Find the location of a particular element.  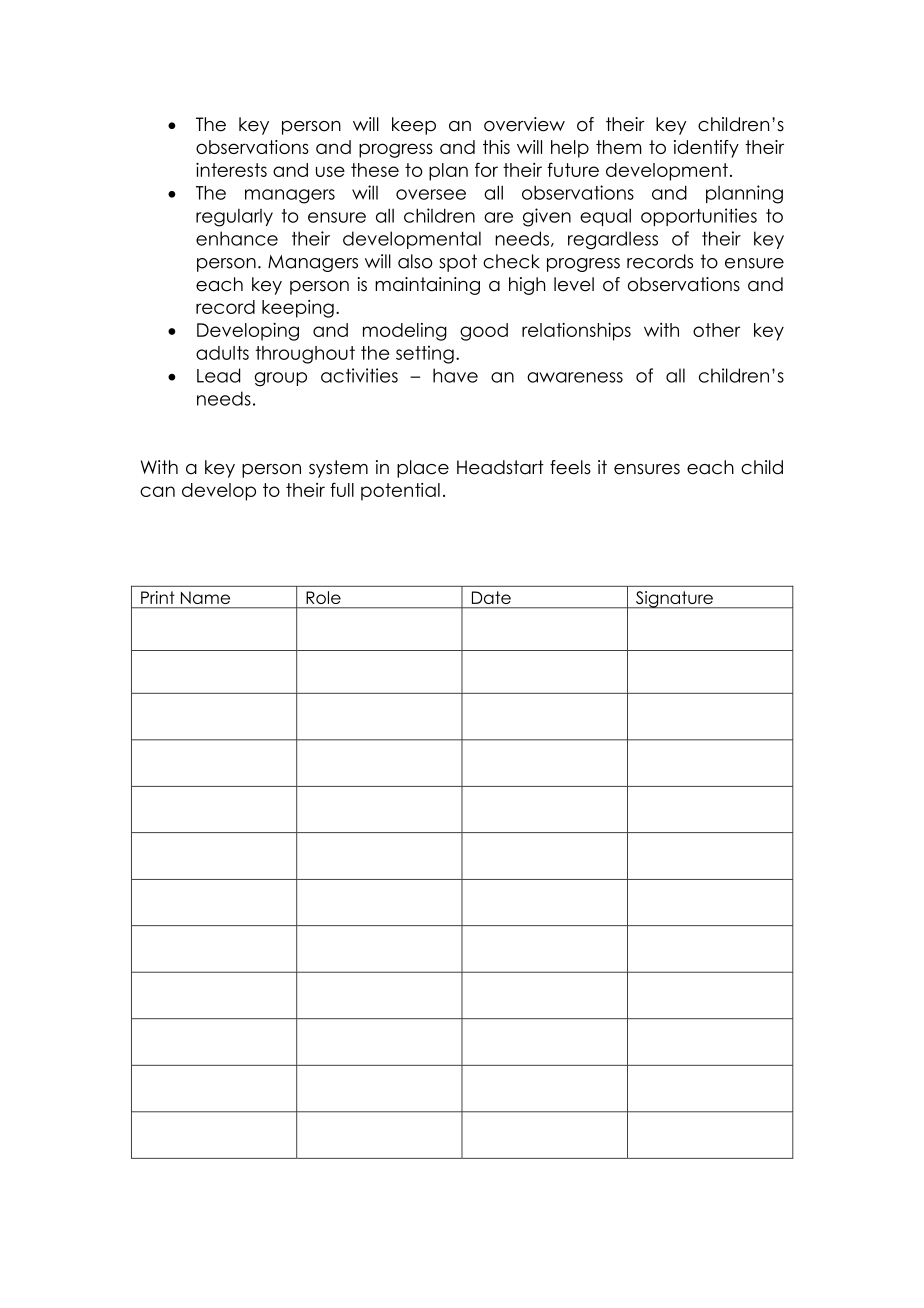

Name is located at coordinates (205, 598).
